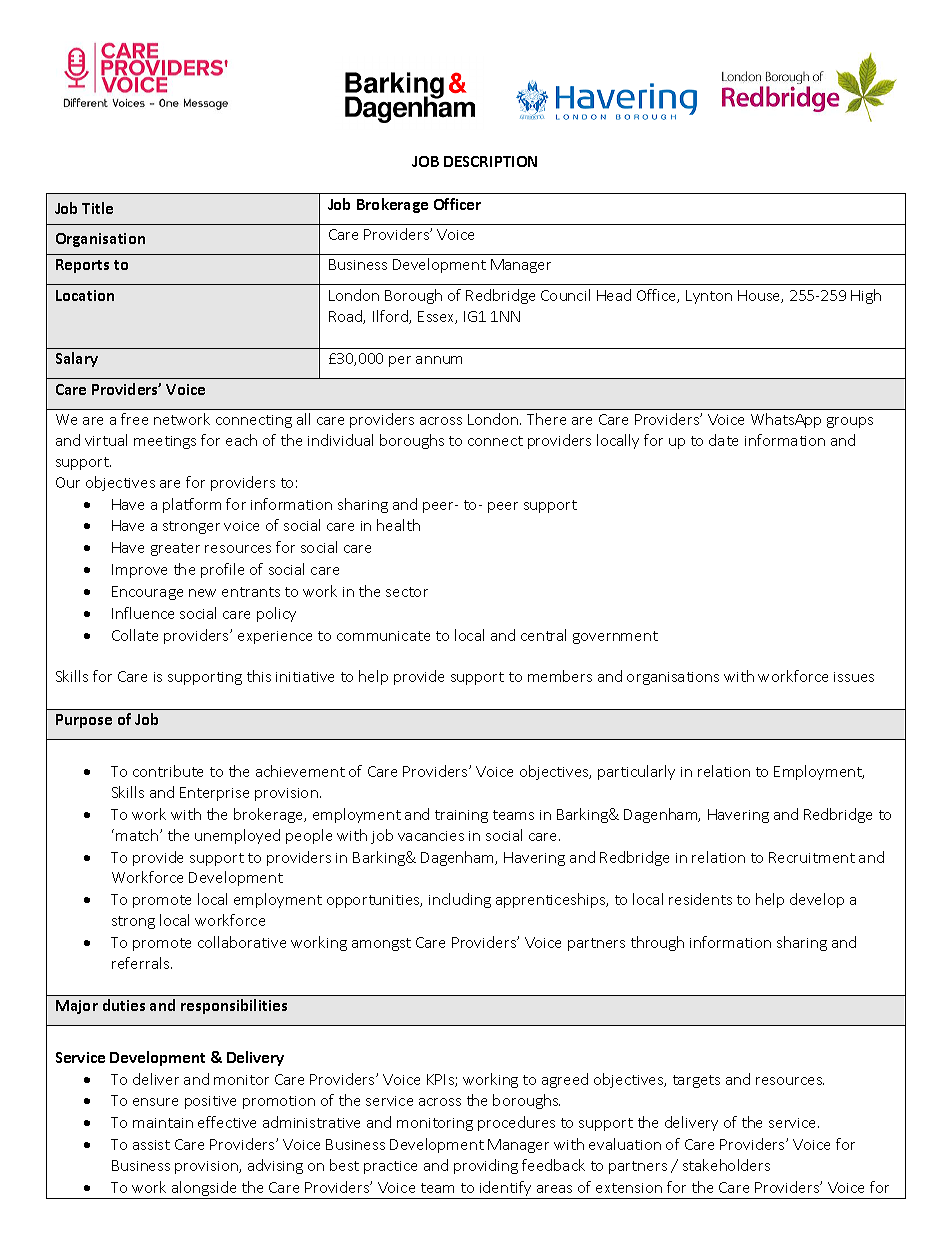 The width and height of the document is (952, 1233). I want to click on Collate, so click(135, 635).
